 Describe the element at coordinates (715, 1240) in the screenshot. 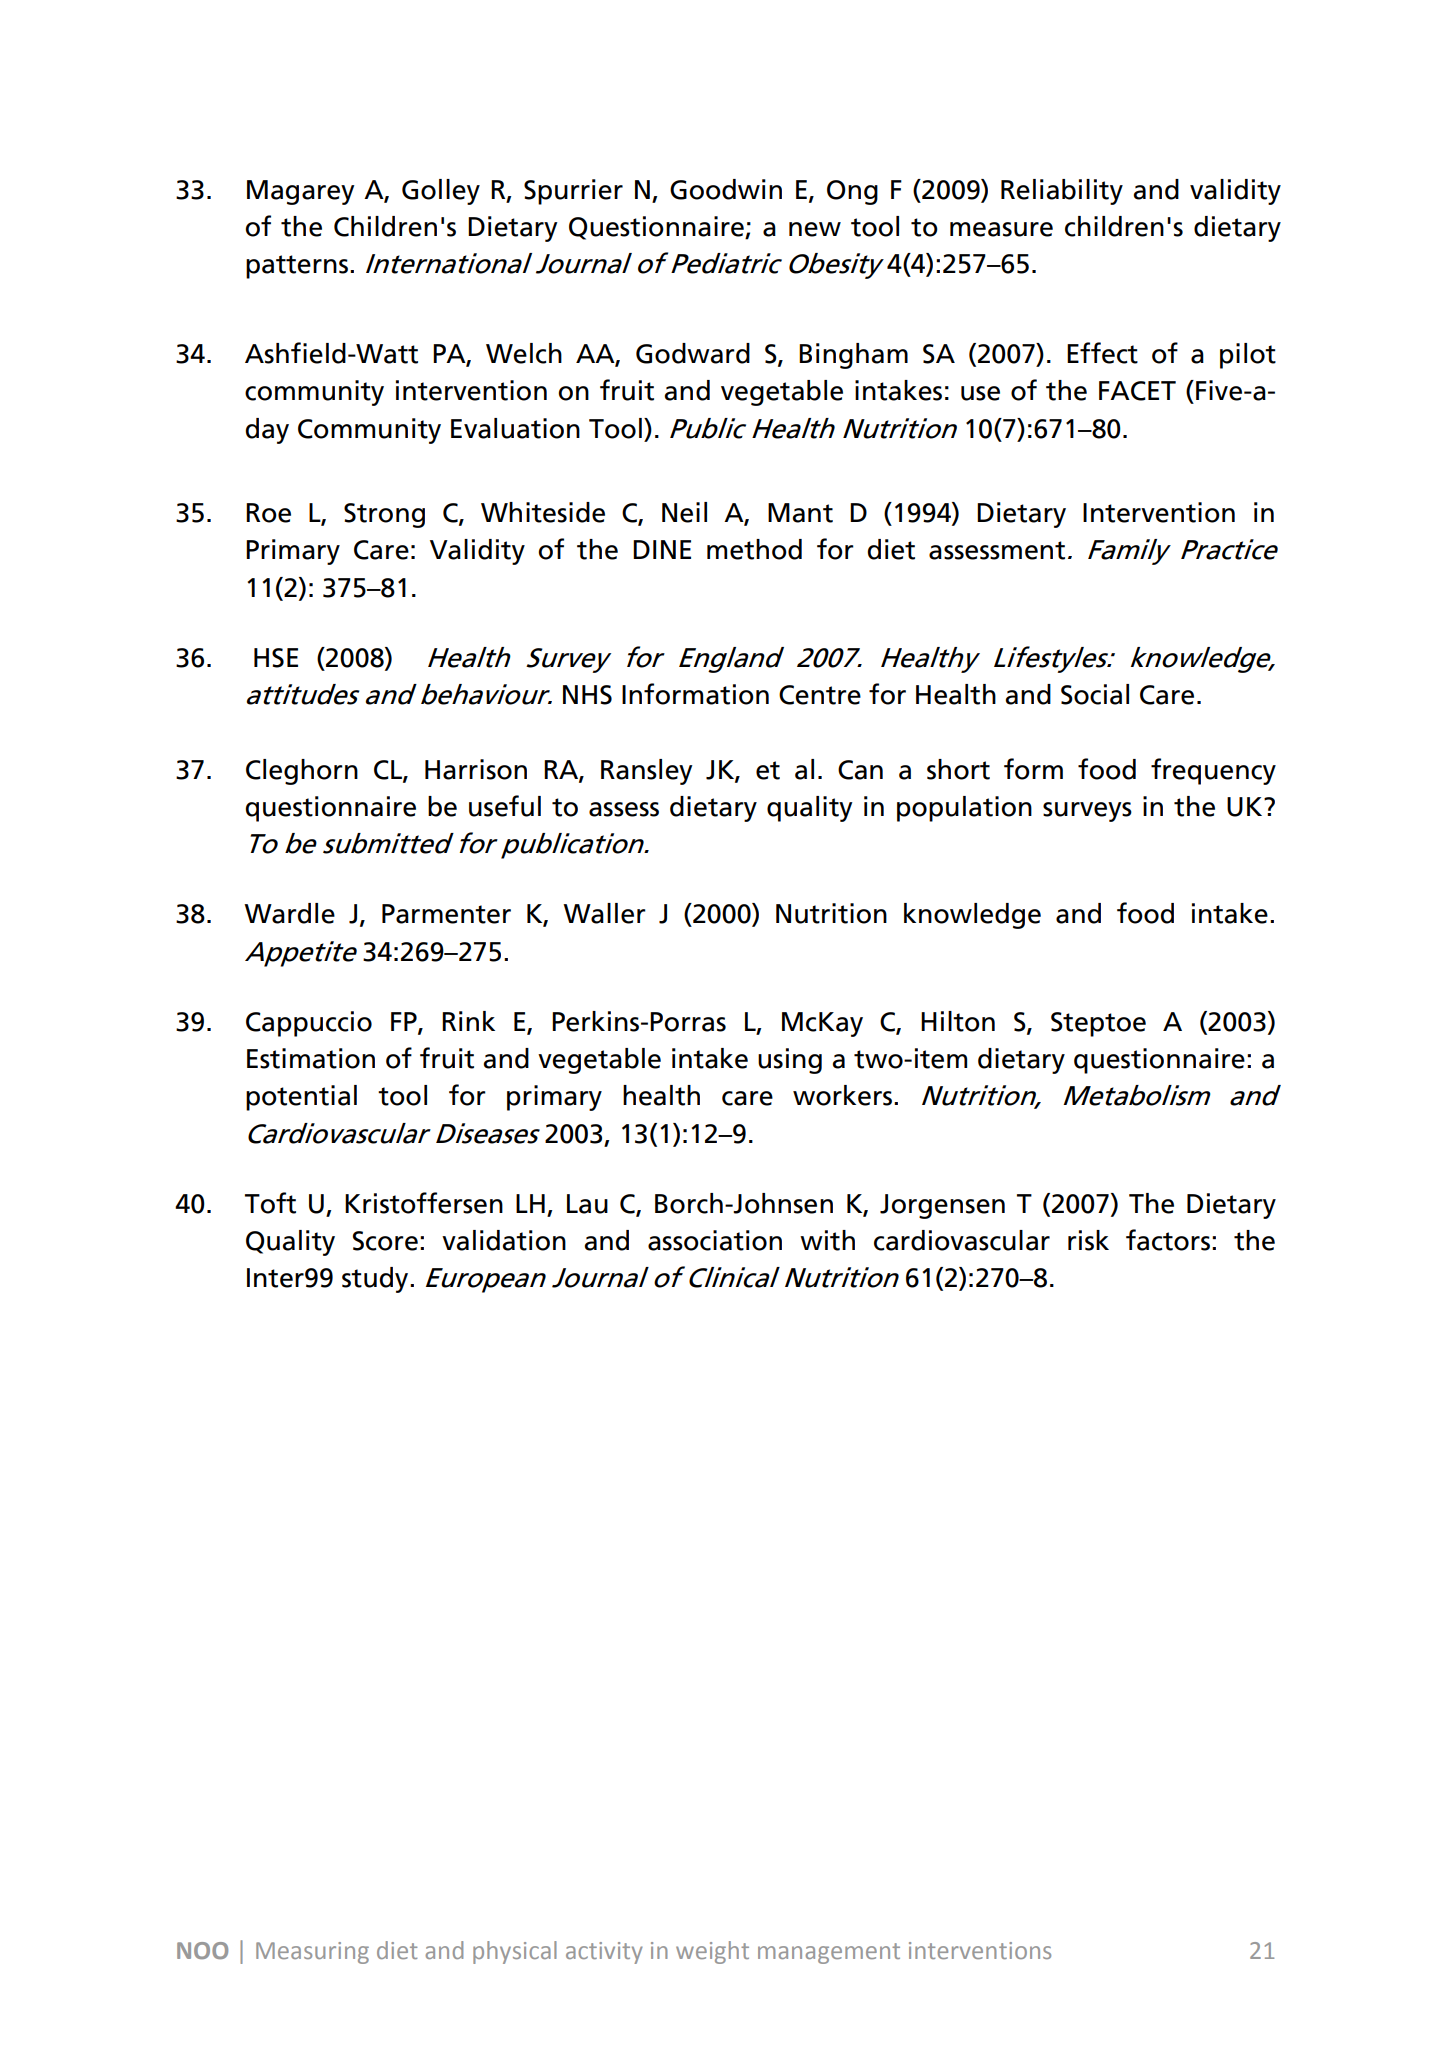

I see `association` at that location.
